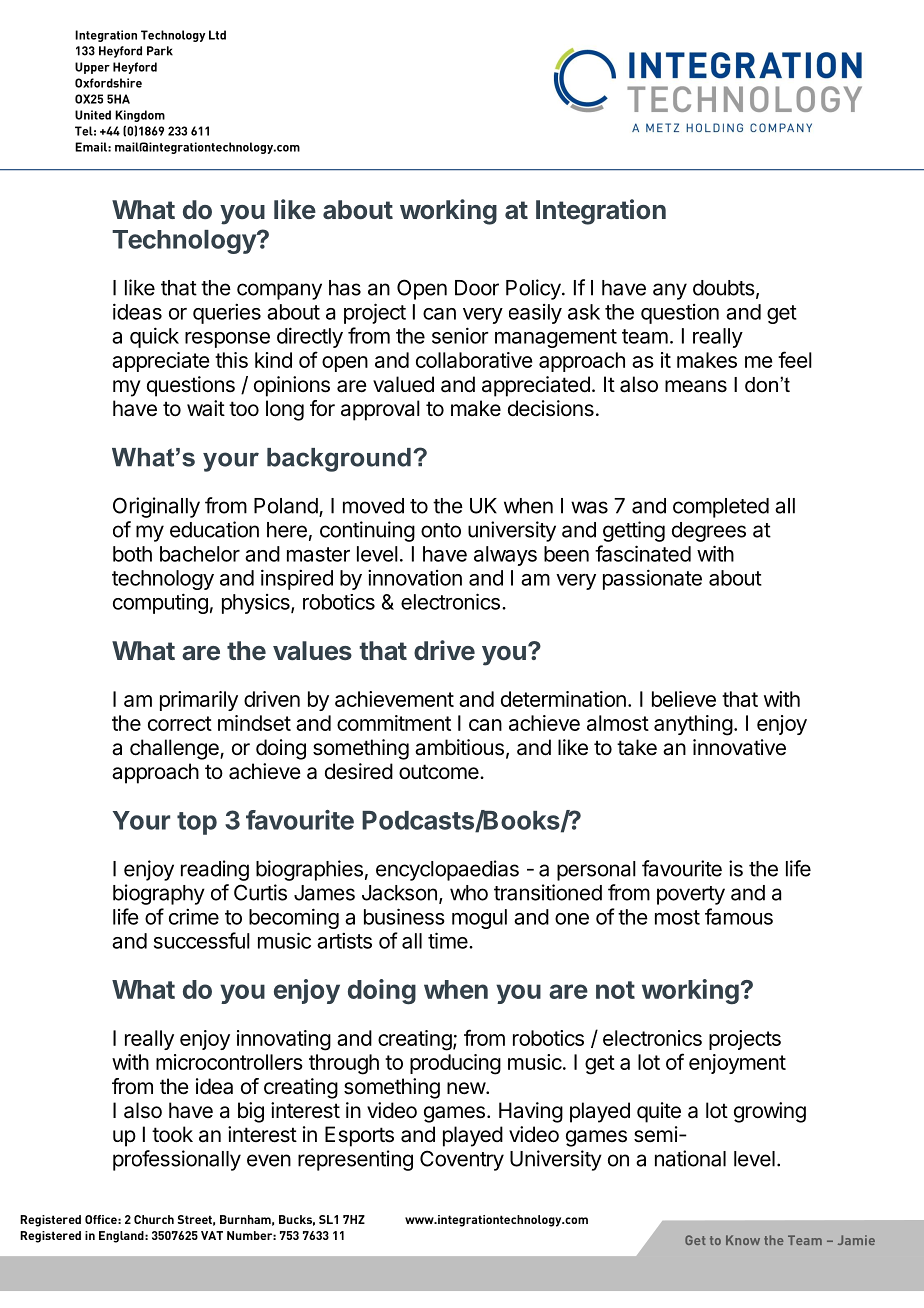 Image resolution: width=924 pixels, height=1308 pixels. What do you see at coordinates (415, 578) in the page?
I see `innovation` at bounding box center [415, 578].
